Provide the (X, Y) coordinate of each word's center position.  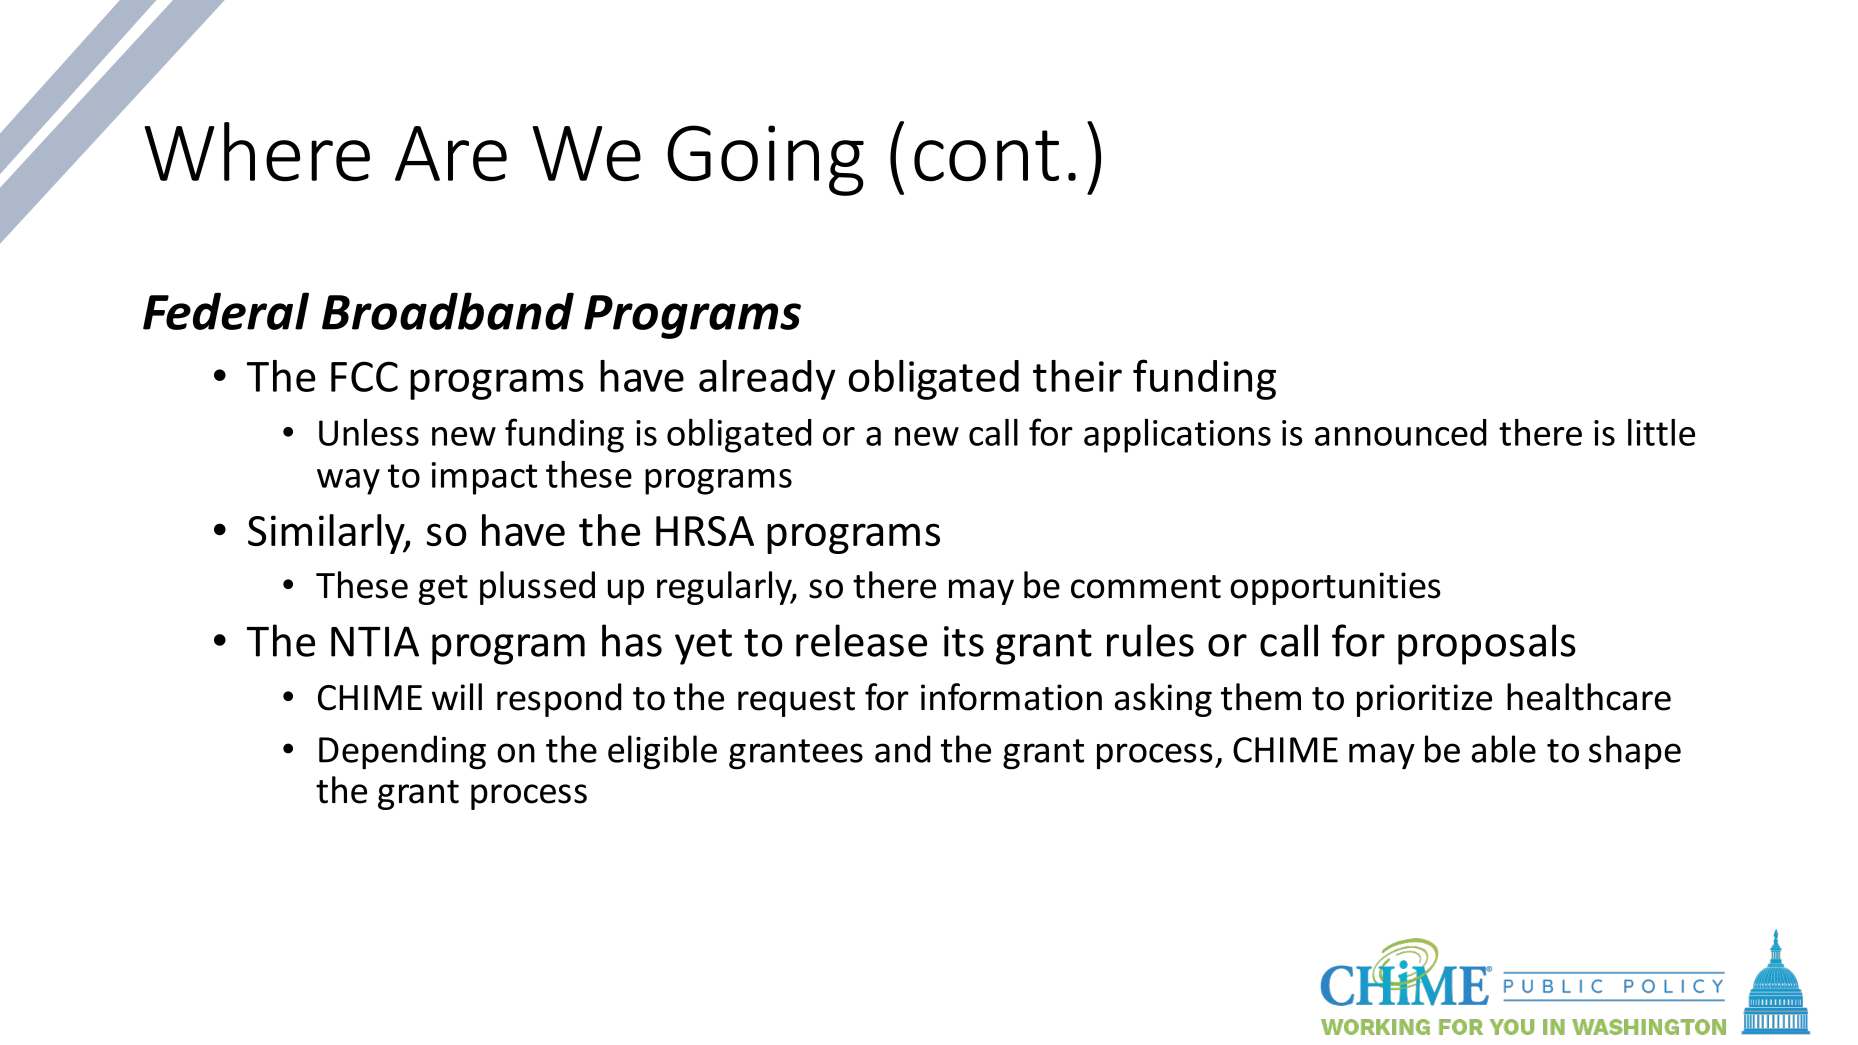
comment (1146, 587)
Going (765, 160)
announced (1401, 432)
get (443, 590)
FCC (364, 376)
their (1077, 376)
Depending (402, 752)
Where (257, 152)
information (1011, 697)
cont (986, 156)
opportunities (1335, 588)
